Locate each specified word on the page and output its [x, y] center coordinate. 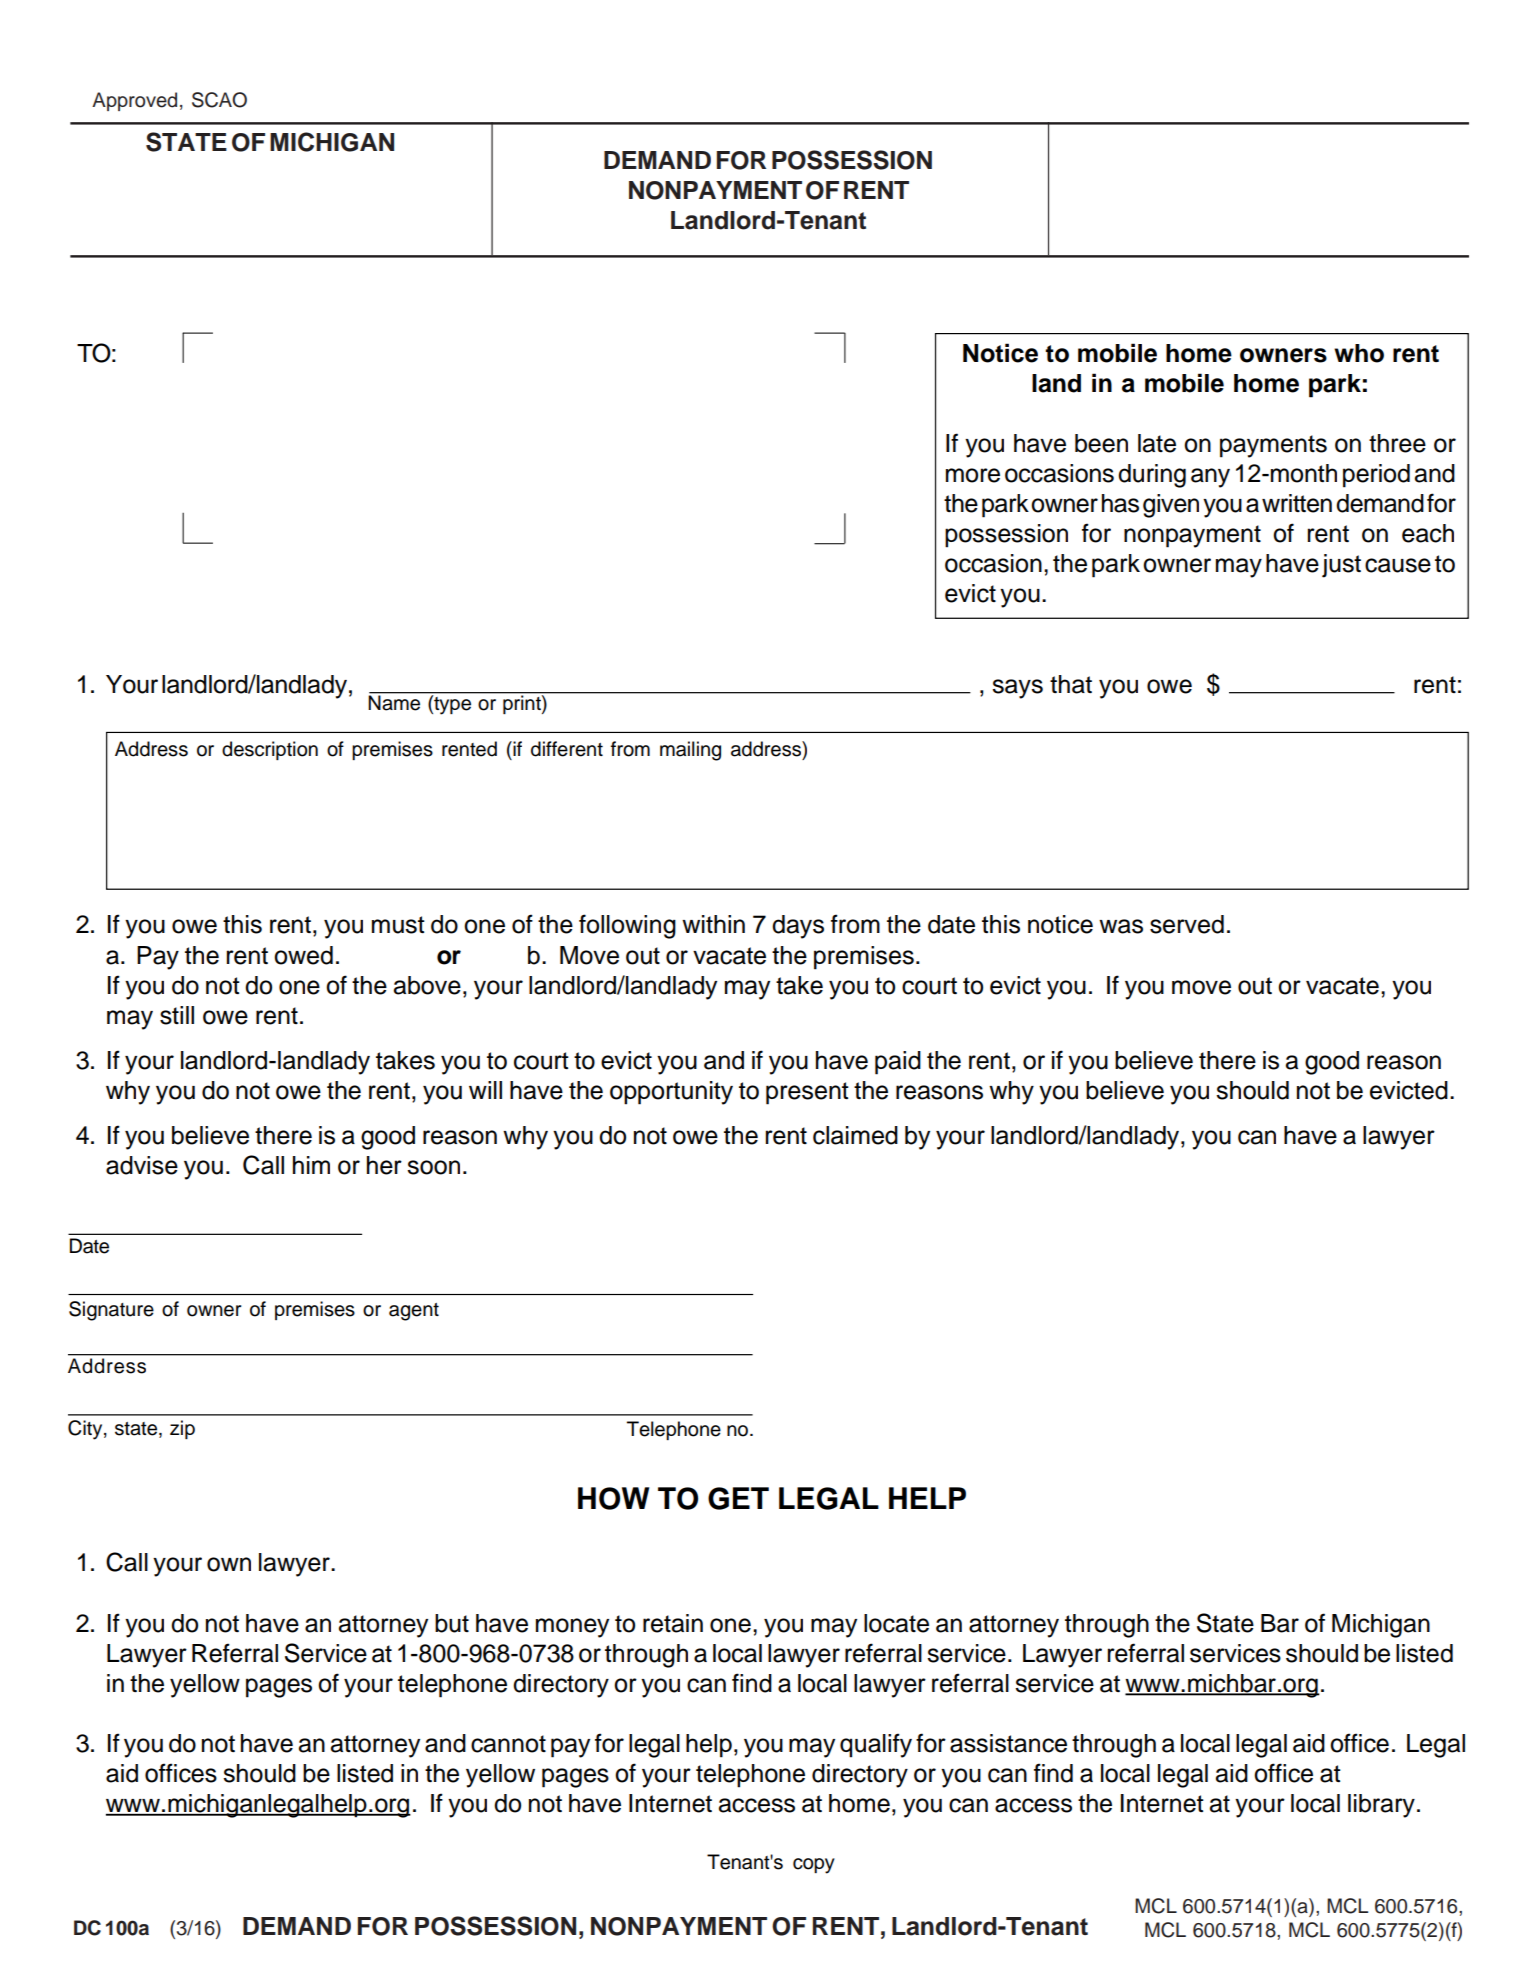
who [1359, 353]
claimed [855, 1135]
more [973, 475]
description [270, 750]
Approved [134, 101]
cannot [508, 1744]
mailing [690, 751]
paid [898, 1063]
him [311, 1165]
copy [814, 1866]
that [1071, 684]
